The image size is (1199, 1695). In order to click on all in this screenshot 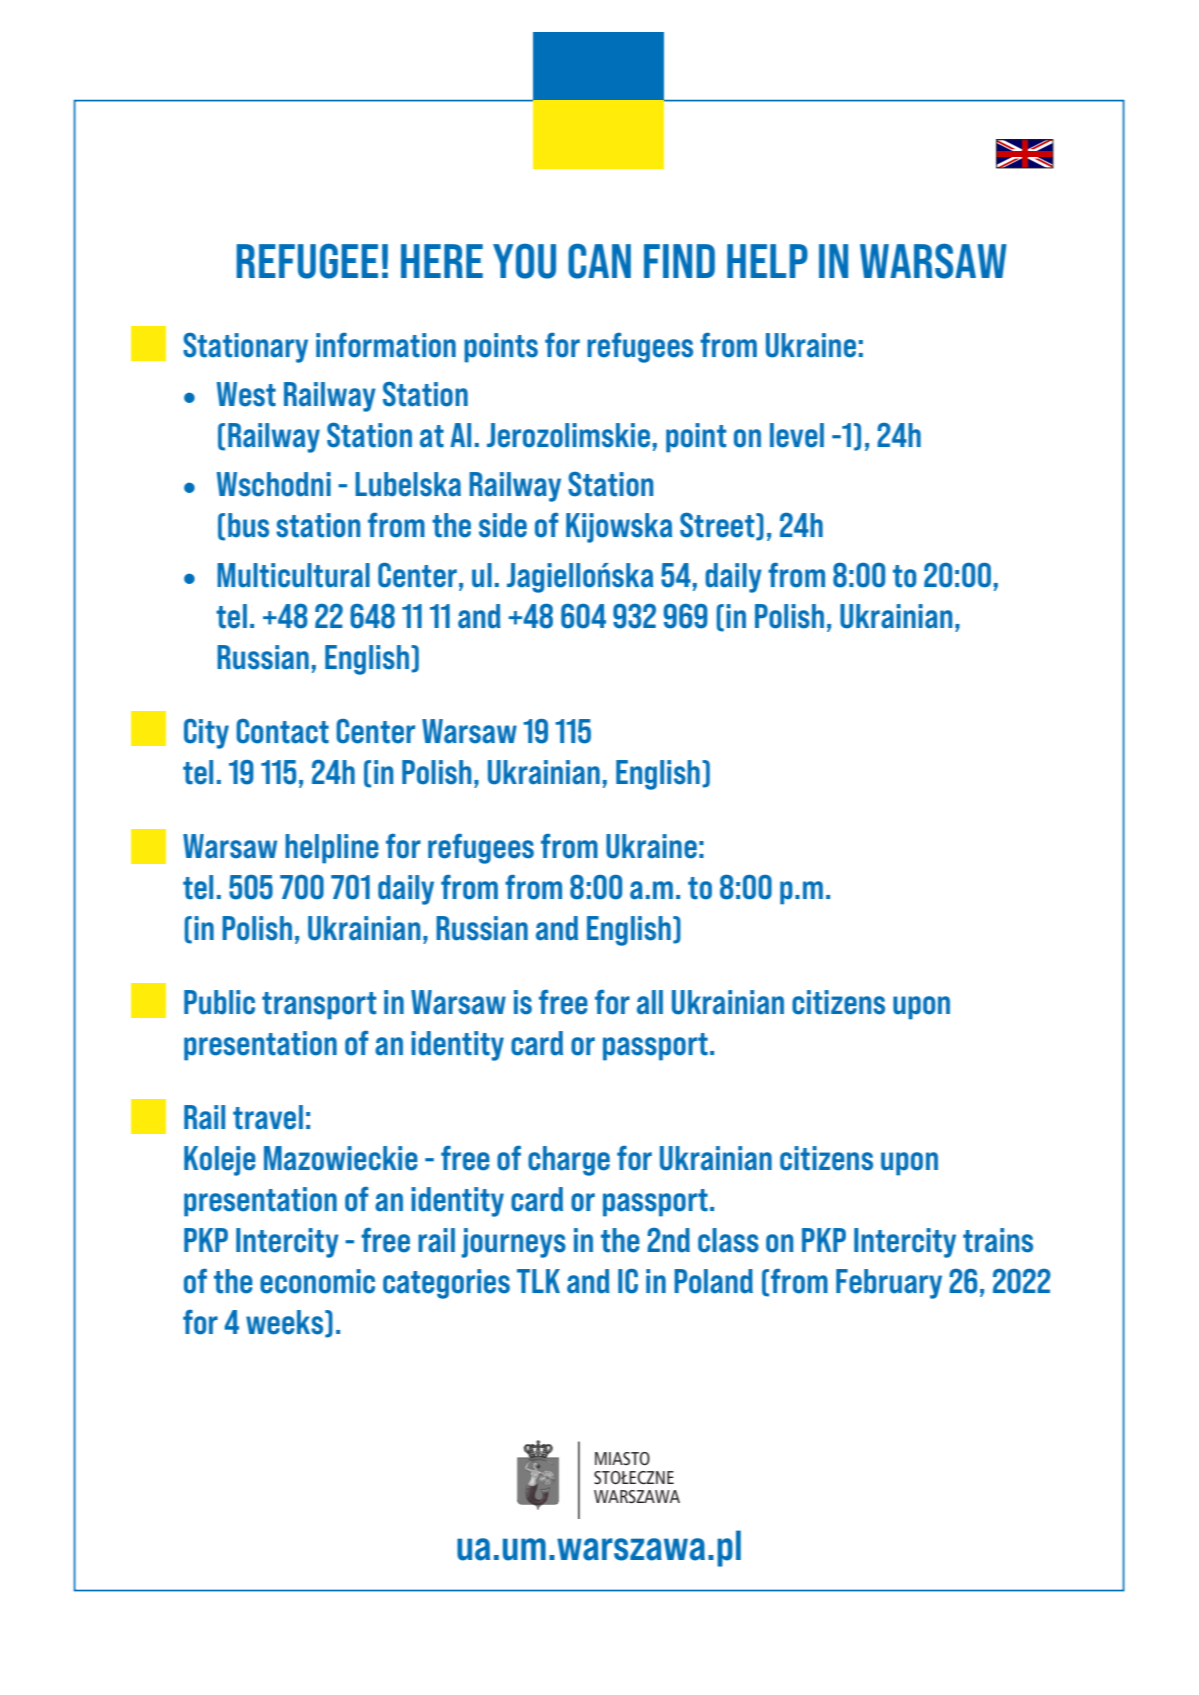, I will do `click(650, 1002)`.
